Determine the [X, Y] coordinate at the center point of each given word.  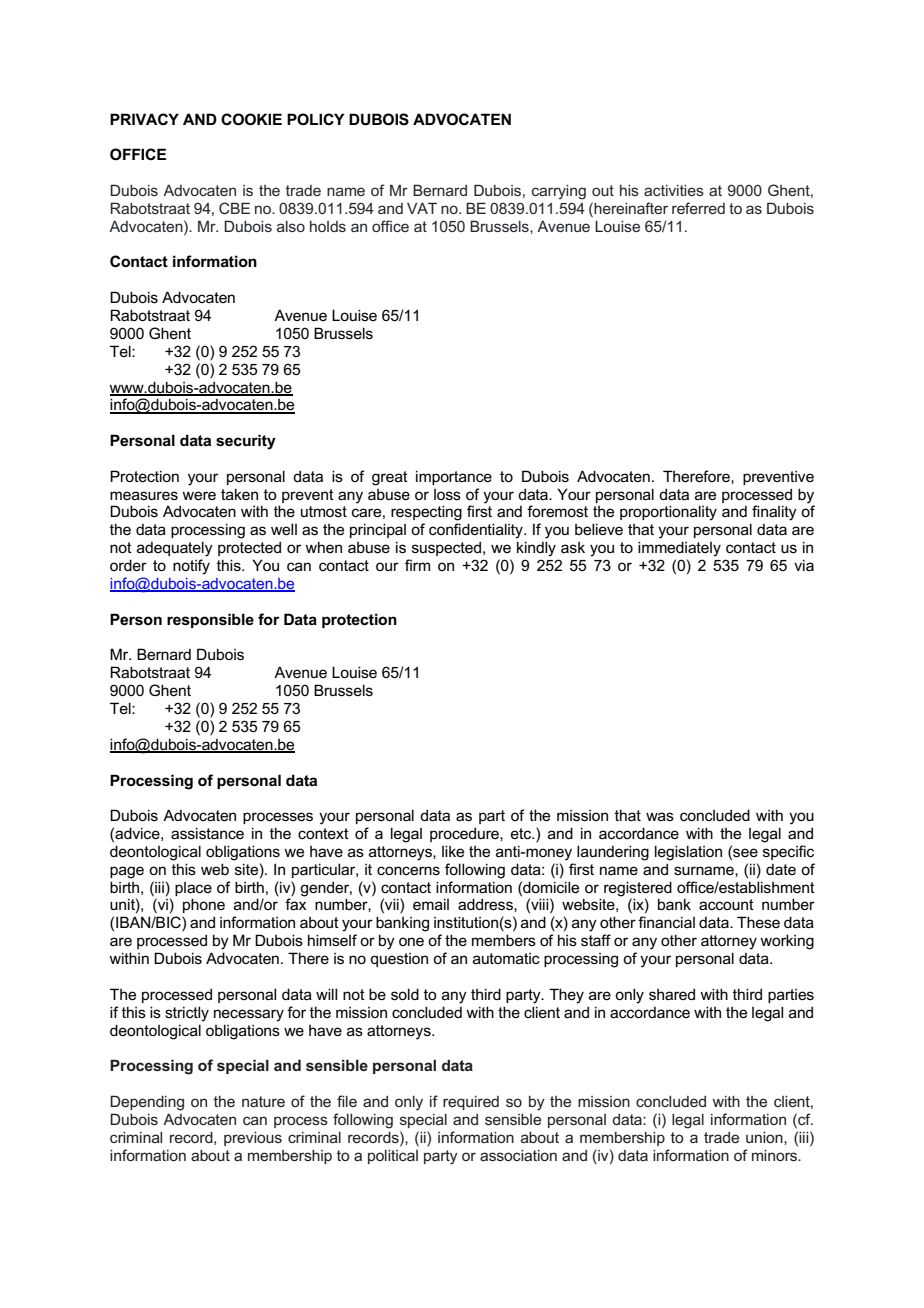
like [453, 851]
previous [253, 1139]
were [199, 495]
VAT [422, 208]
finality [774, 513]
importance [454, 477]
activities [674, 190]
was [660, 816]
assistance [207, 833]
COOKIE [251, 119]
